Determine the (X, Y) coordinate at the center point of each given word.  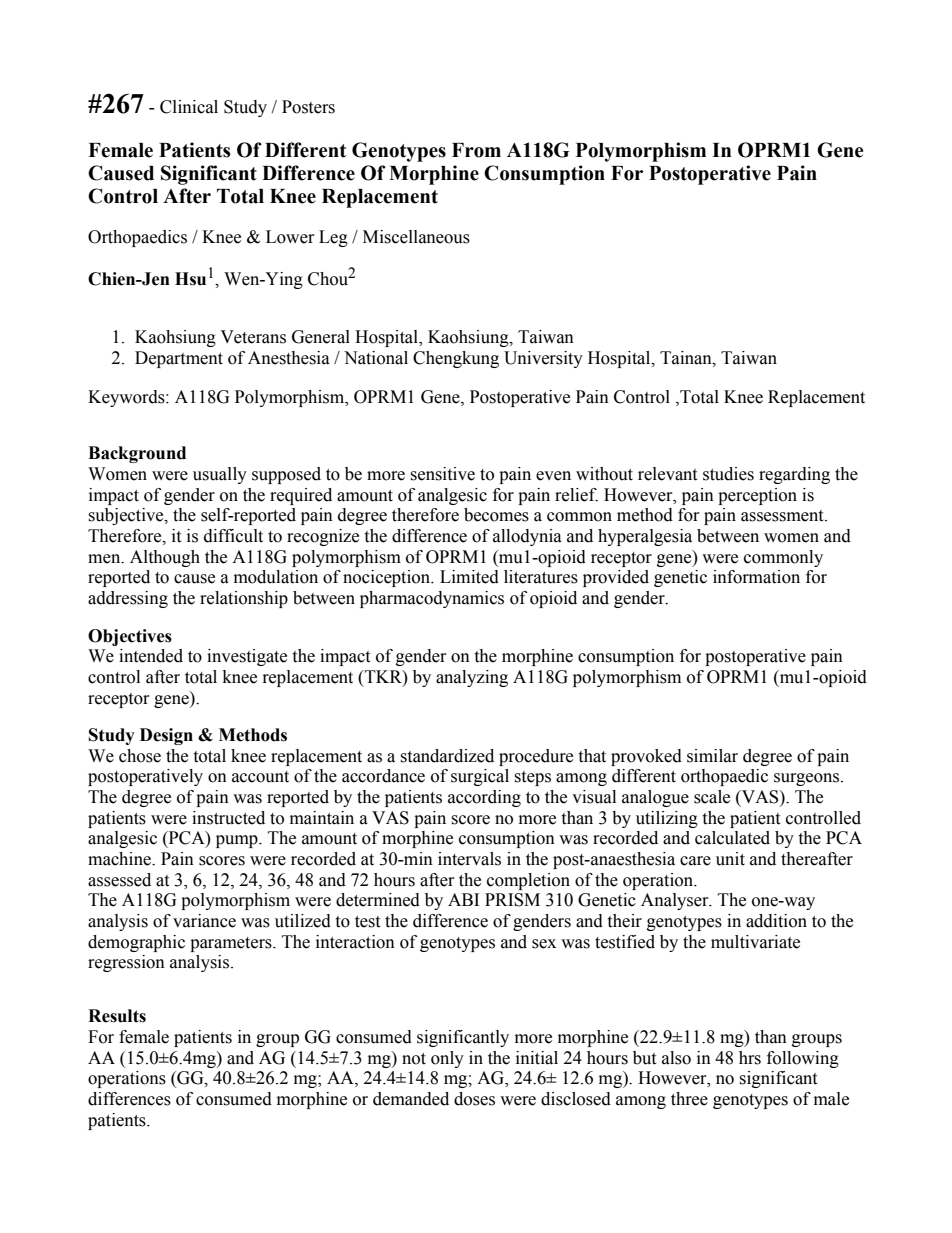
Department (179, 359)
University (543, 359)
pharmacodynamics (432, 599)
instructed (228, 818)
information (756, 577)
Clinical (189, 107)
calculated (732, 838)
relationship (244, 599)
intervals (469, 859)
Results (117, 1016)
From (476, 150)
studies (728, 474)
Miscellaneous (416, 237)
